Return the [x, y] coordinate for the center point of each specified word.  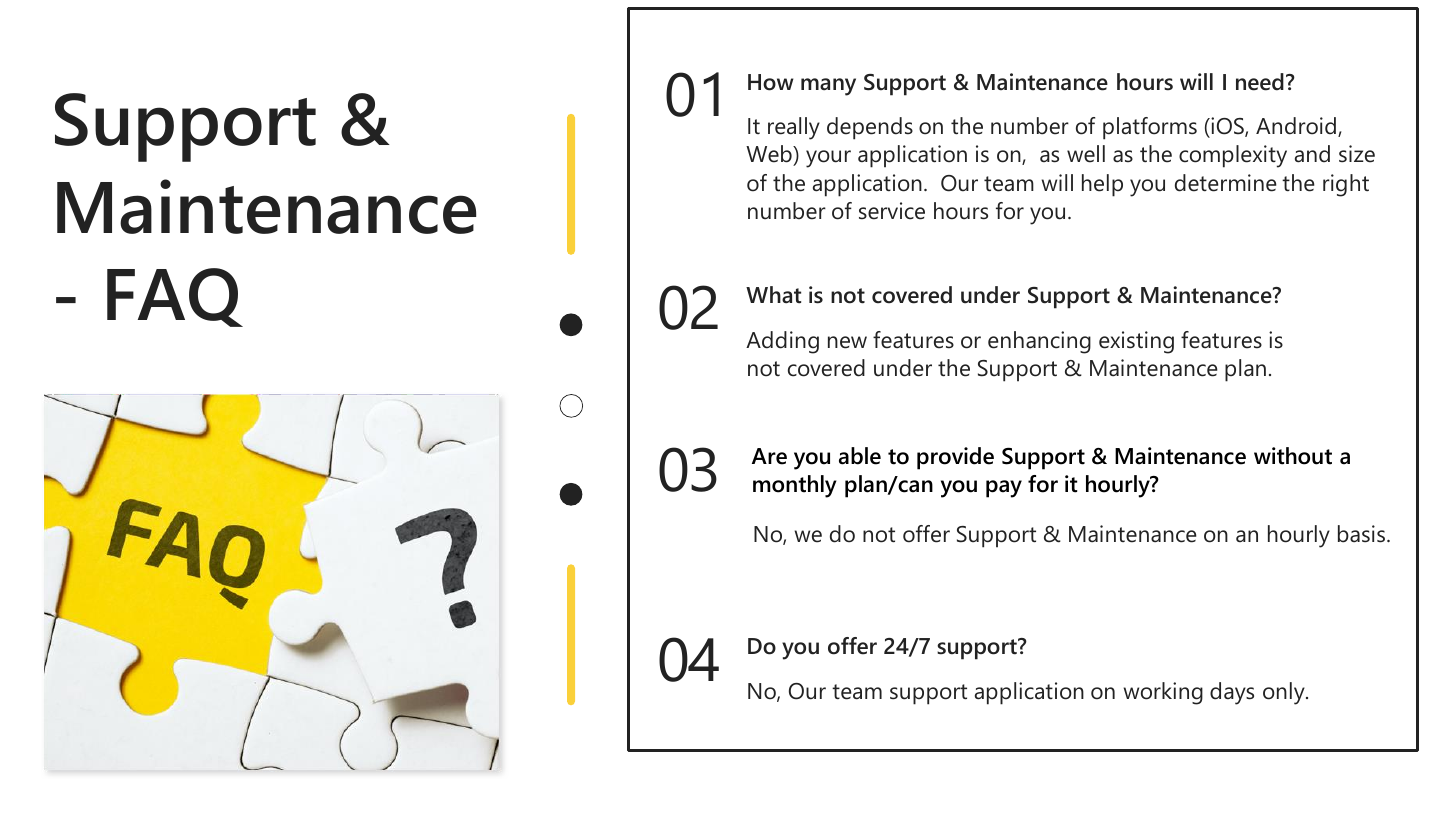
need [1260, 82]
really [794, 128]
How [771, 82]
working [1163, 693]
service [892, 211]
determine [1226, 183]
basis [1363, 534]
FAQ [175, 297]
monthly [794, 486]
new [847, 342]
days [1232, 693]
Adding [782, 342]
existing [1136, 342]
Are [769, 456]
